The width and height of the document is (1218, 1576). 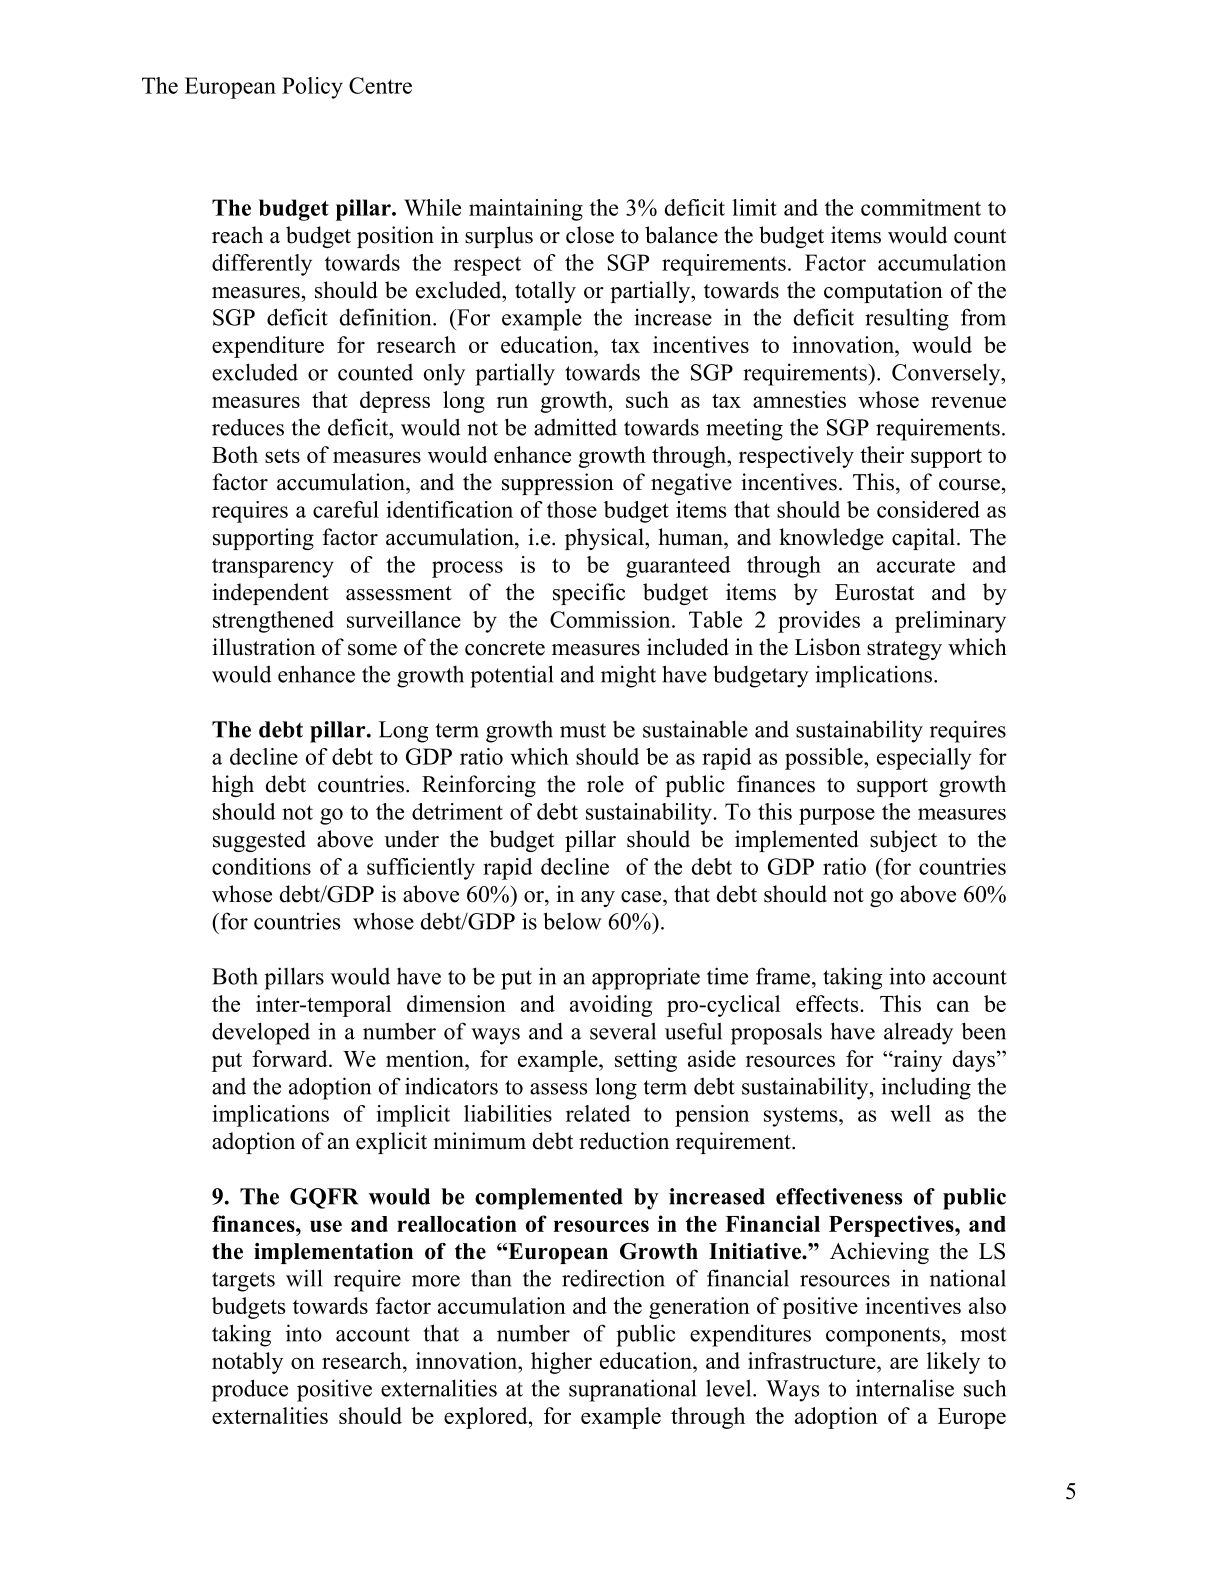 I want to click on sets, so click(x=282, y=456).
